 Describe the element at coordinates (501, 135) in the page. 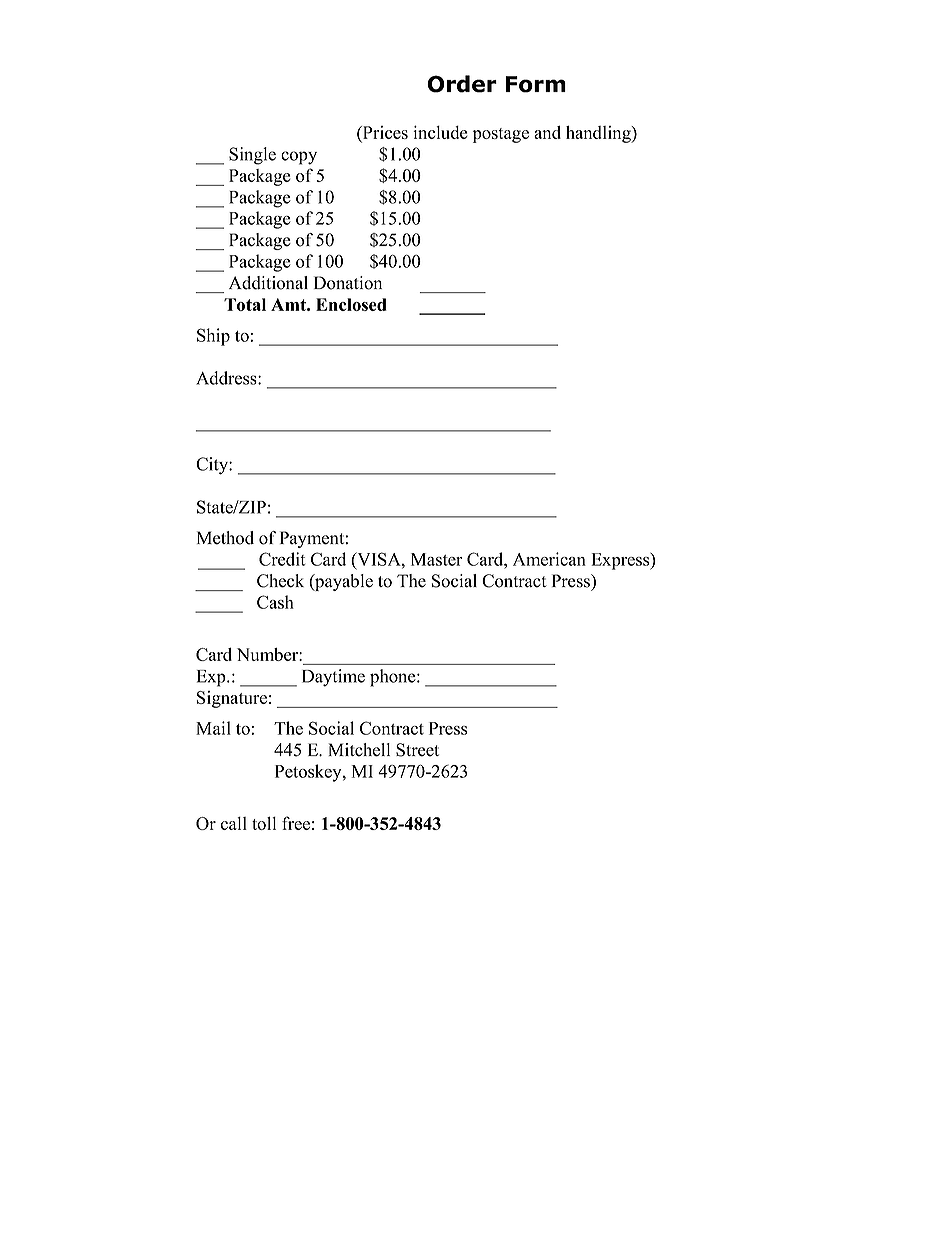

I see `postage` at that location.
